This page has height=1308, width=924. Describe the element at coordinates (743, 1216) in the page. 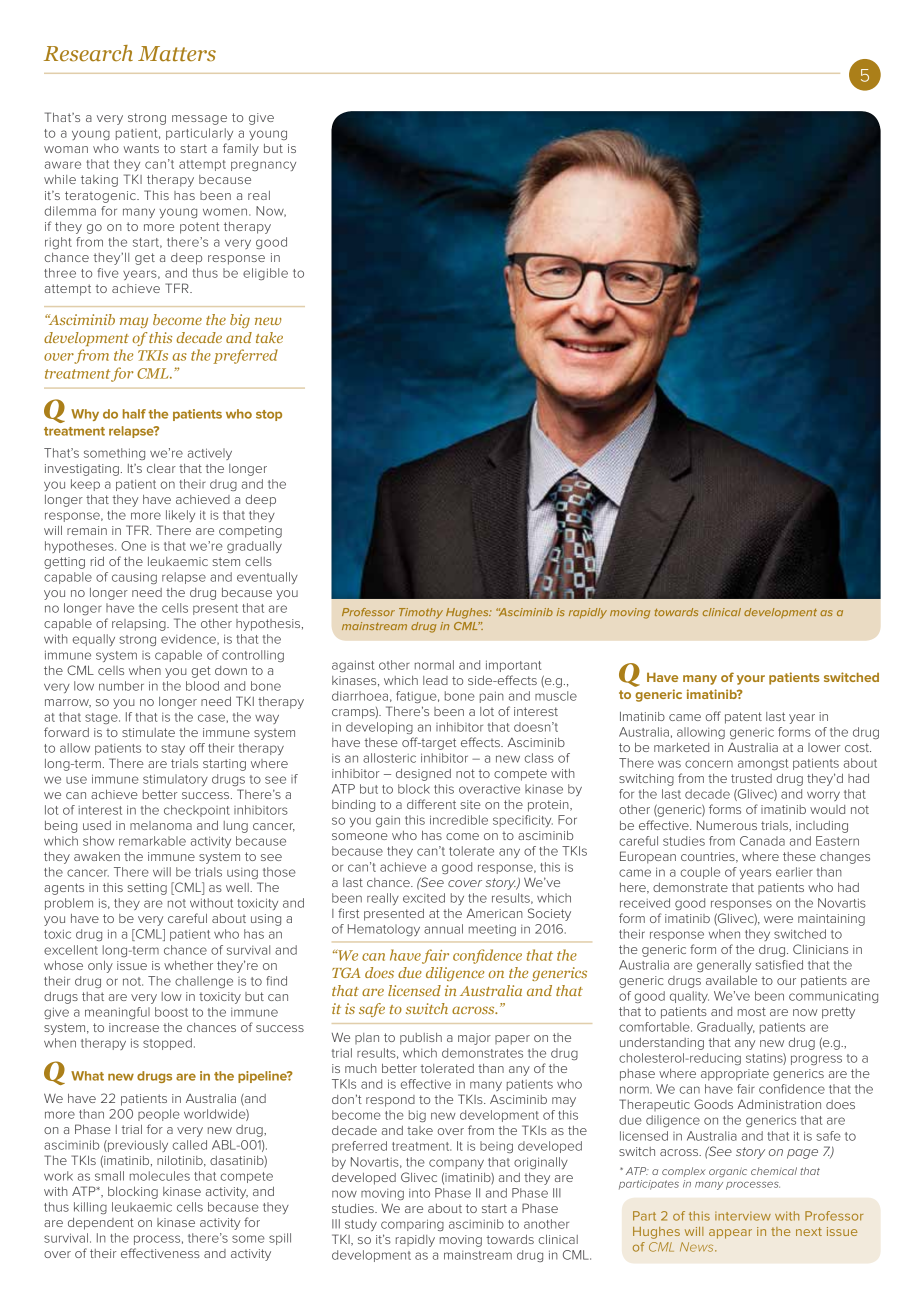

I see `interview` at that location.
